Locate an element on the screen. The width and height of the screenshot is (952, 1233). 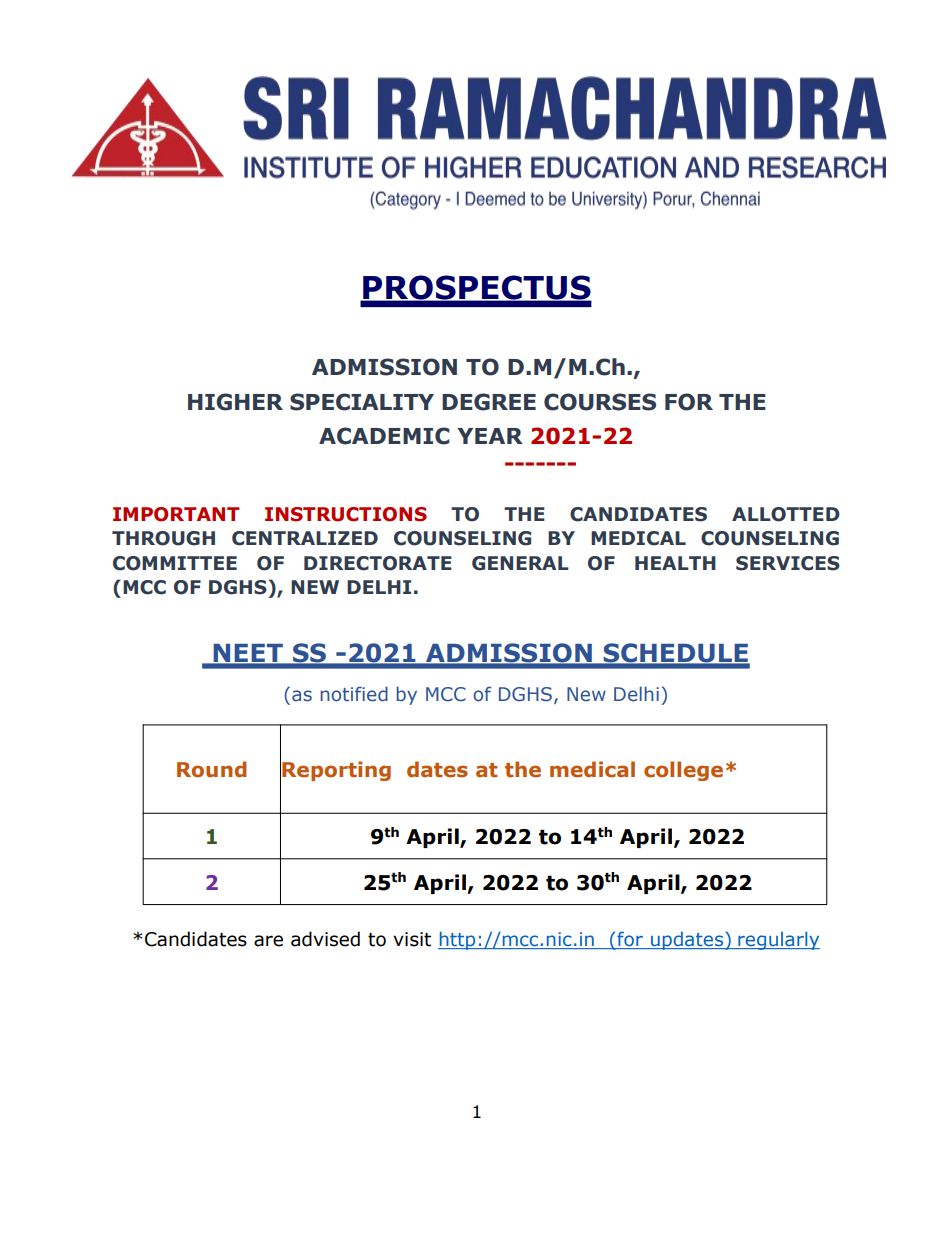
college is located at coordinates (683, 771).
